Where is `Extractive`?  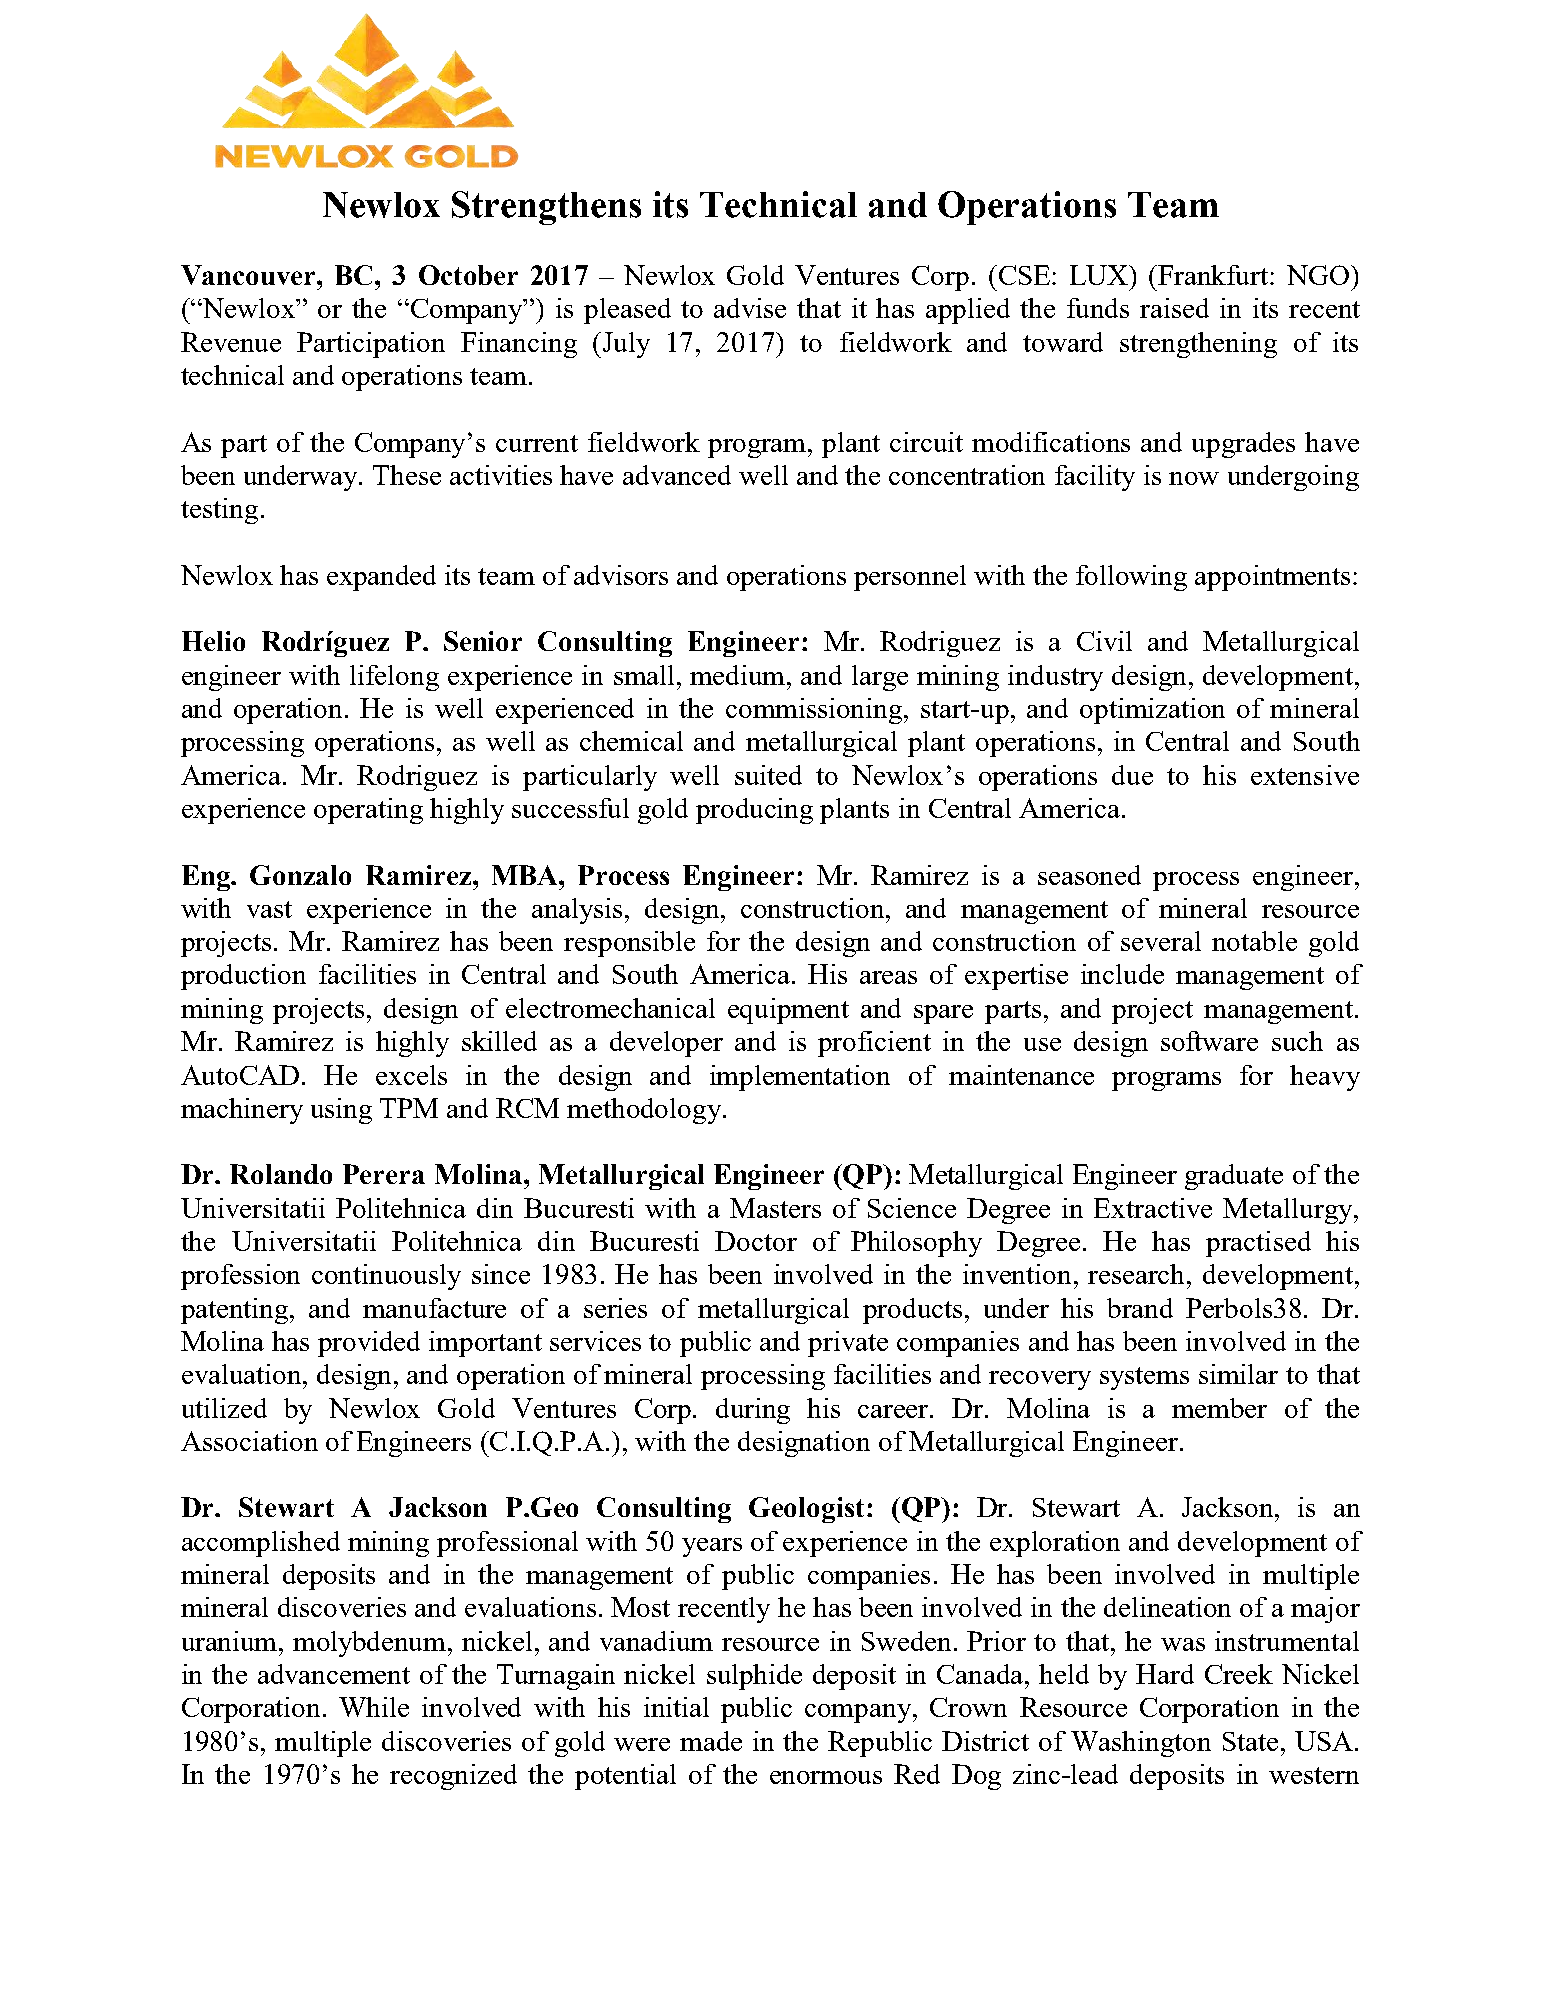
Extractive is located at coordinates (1153, 1208).
